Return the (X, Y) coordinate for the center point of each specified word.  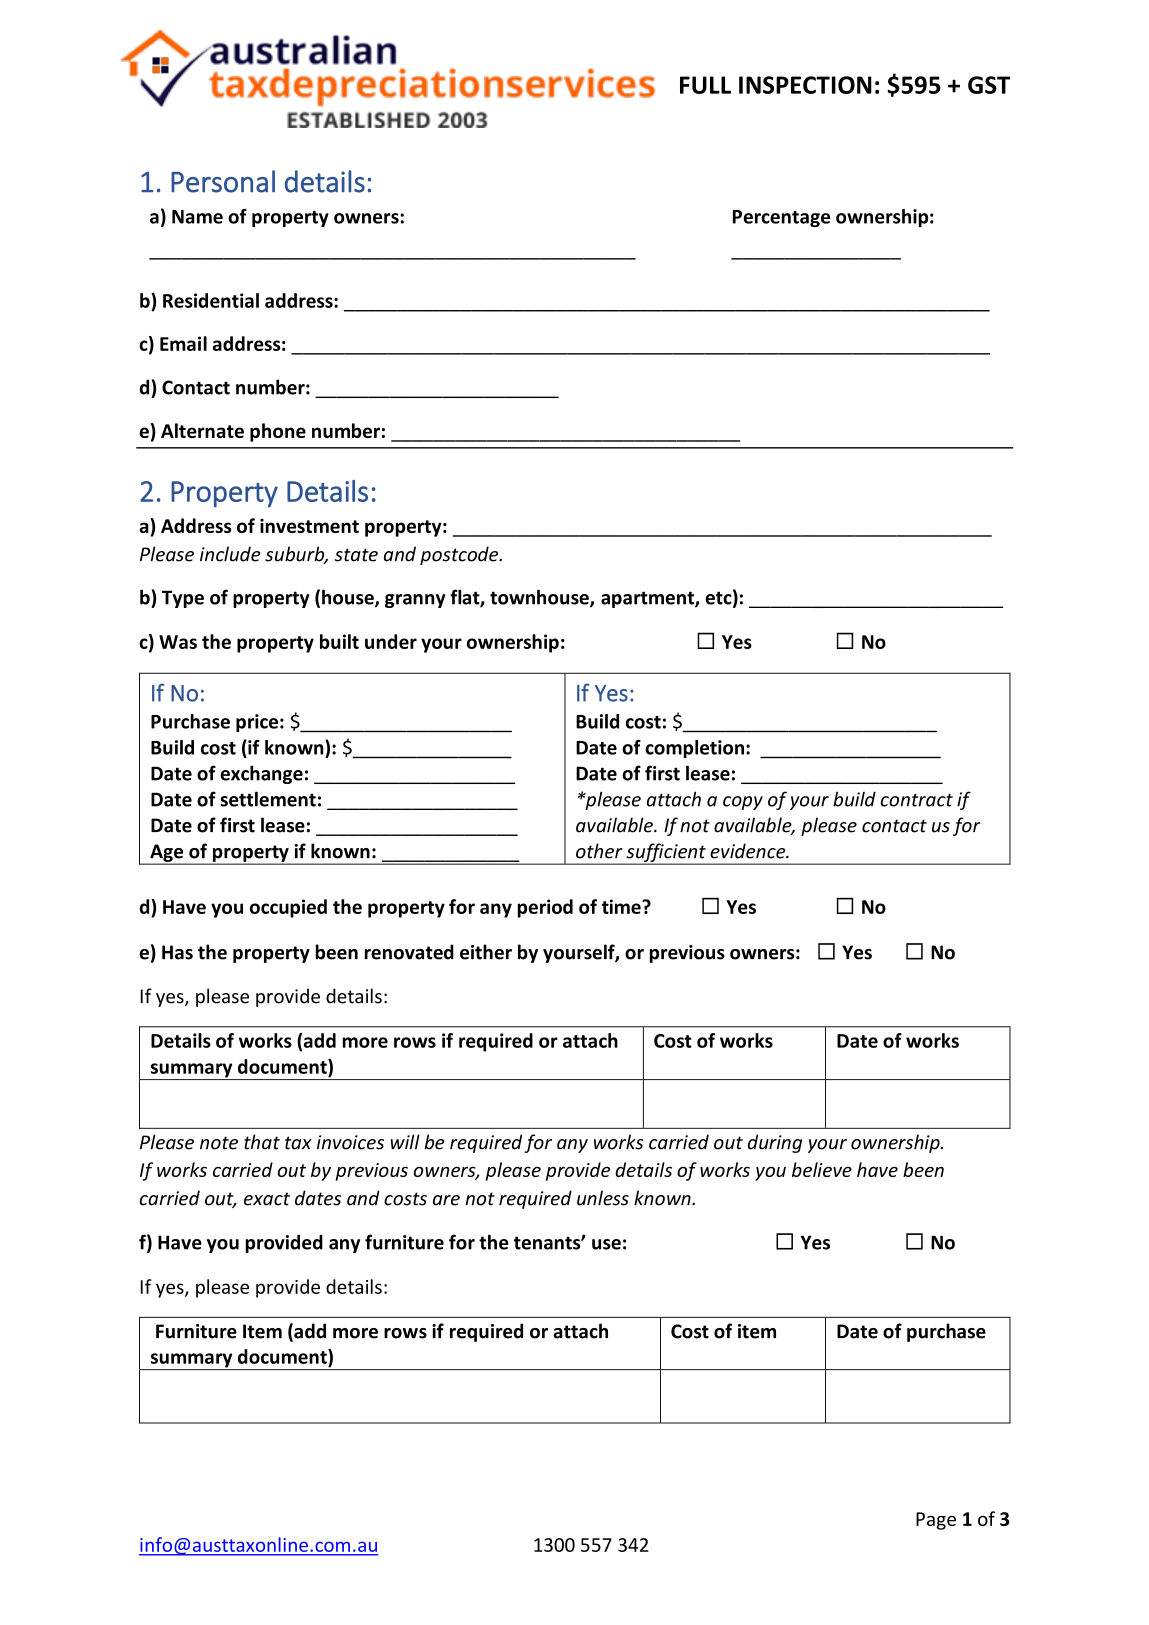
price (257, 723)
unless (603, 1198)
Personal (223, 181)
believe (822, 1169)
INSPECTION (805, 85)
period (545, 908)
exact (267, 1199)
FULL (705, 85)
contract (917, 800)
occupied (288, 908)
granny (415, 601)
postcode (460, 555)
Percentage (781, 218)
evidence (749, 851)
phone (278, 432)
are (446, 1200)
